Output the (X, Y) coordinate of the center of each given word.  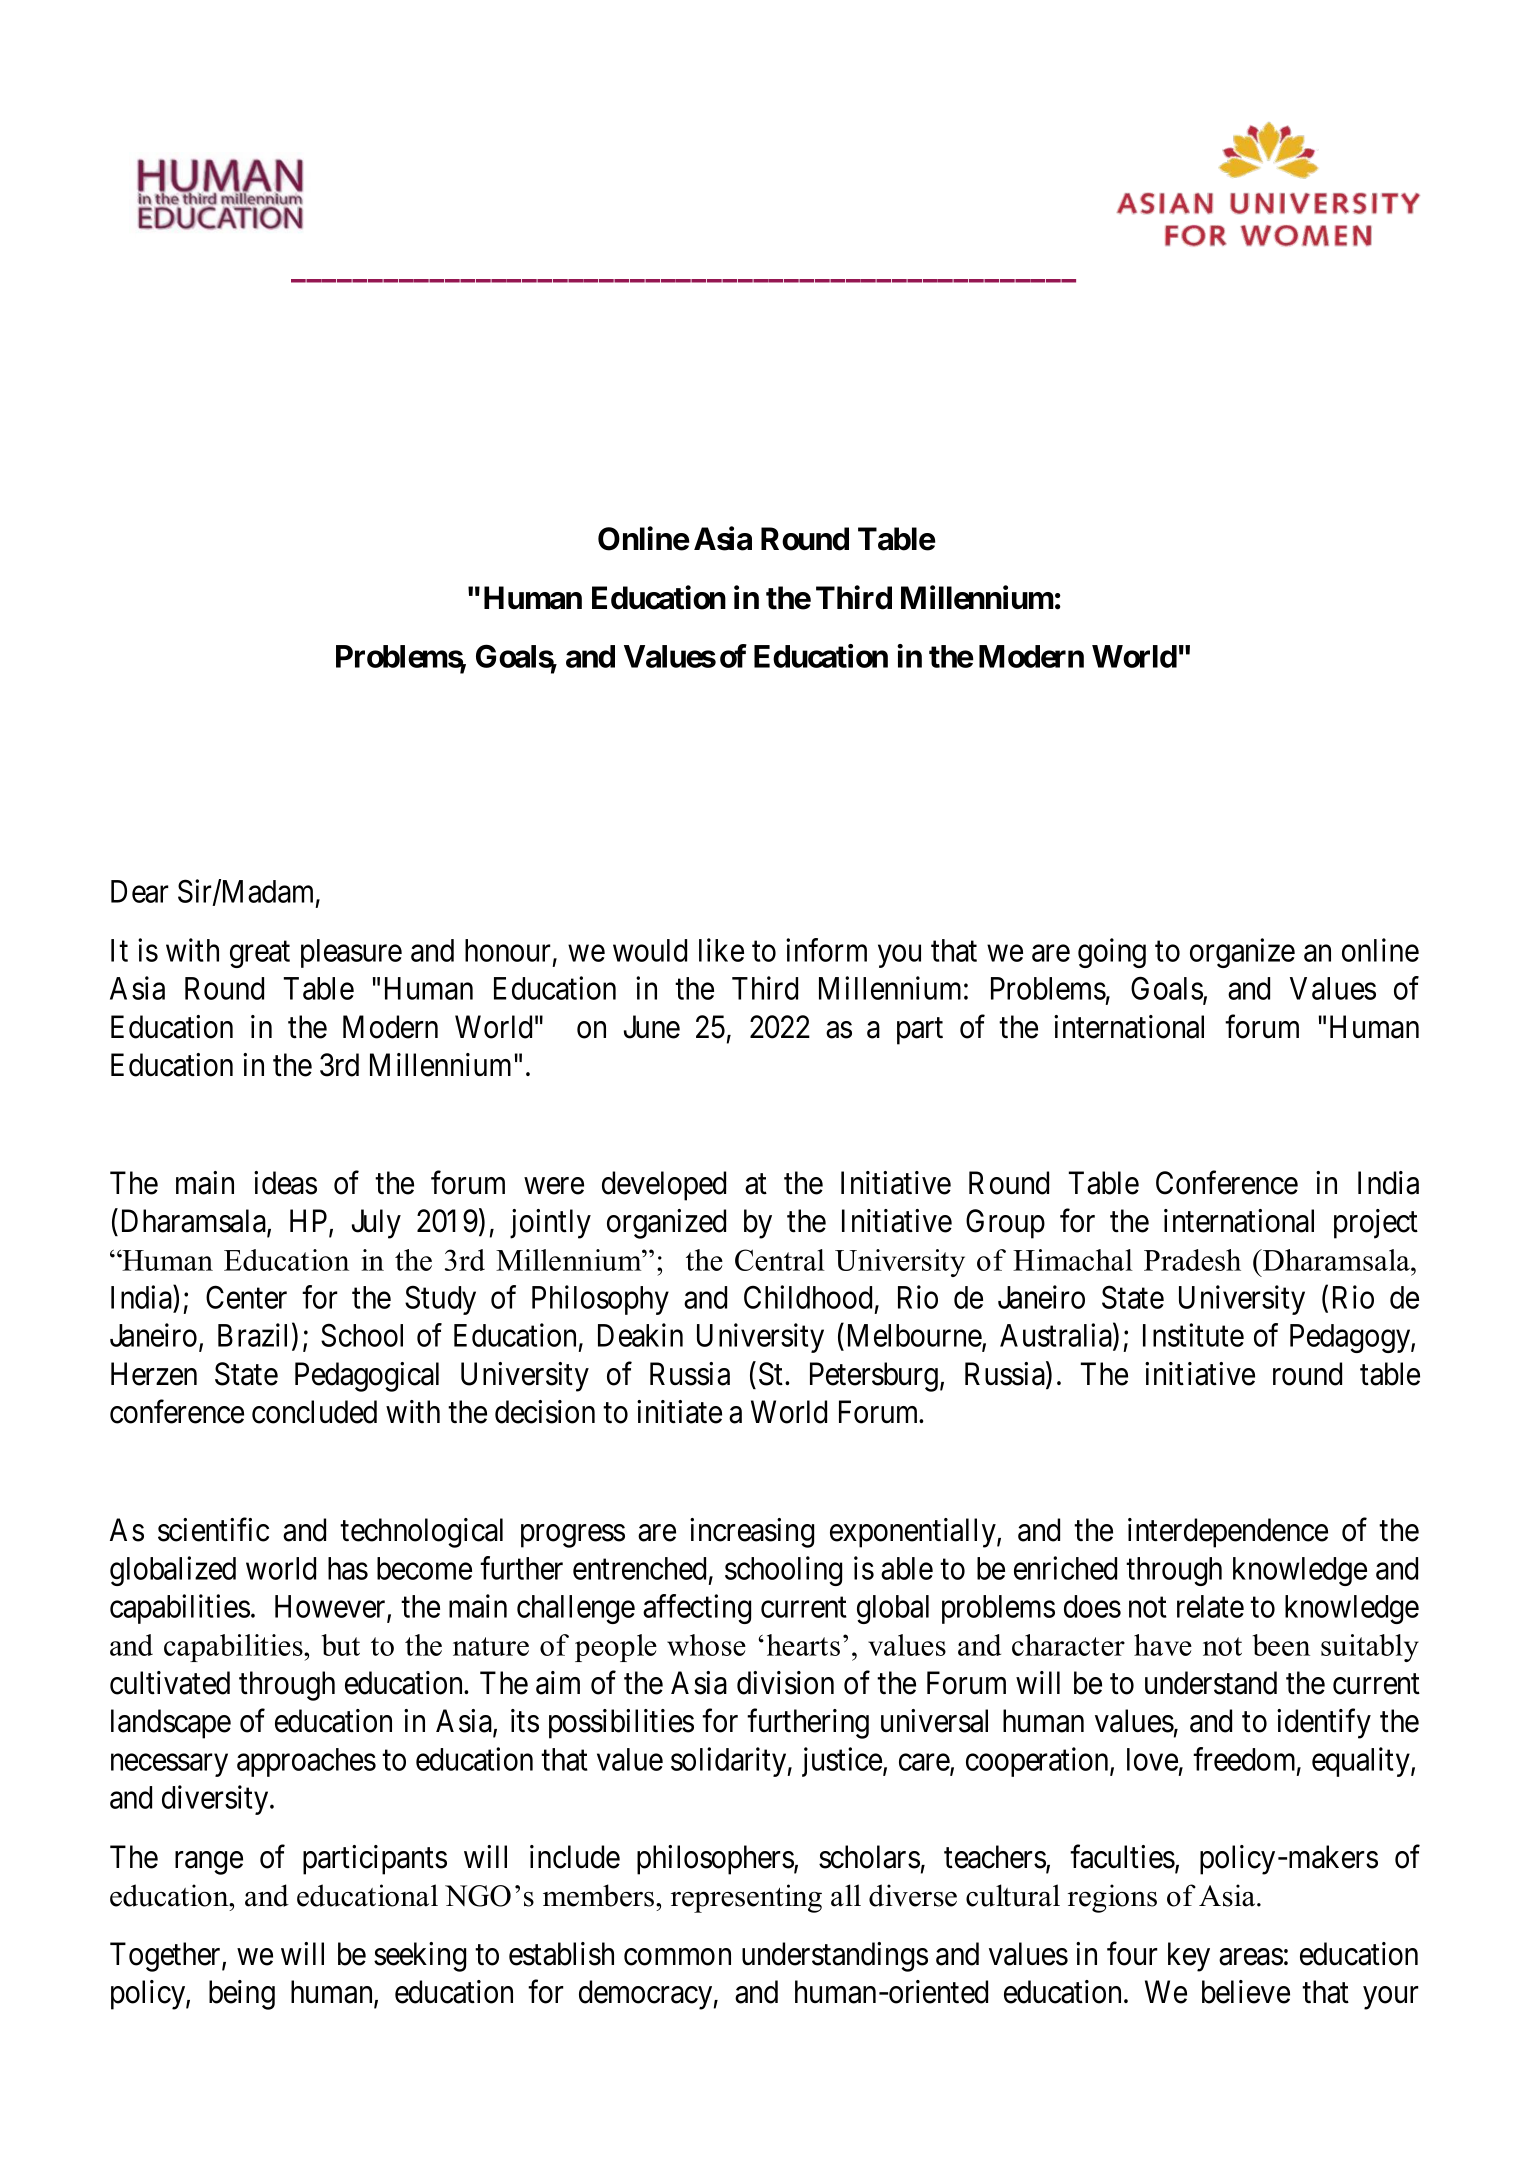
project (1376, 1224)
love (1152, 1759)
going (1112, 953)
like (721, 950)
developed (664, 1186)
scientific (213, 1530)
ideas (285, 1183)
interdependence (1228, 1533)
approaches (306, 1762)
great (260, 954)
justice (843, 1762)
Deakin (640, 1335)
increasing (752, 1533)
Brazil (255, 1336)
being (242, 1995)
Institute (1193, 1335)
